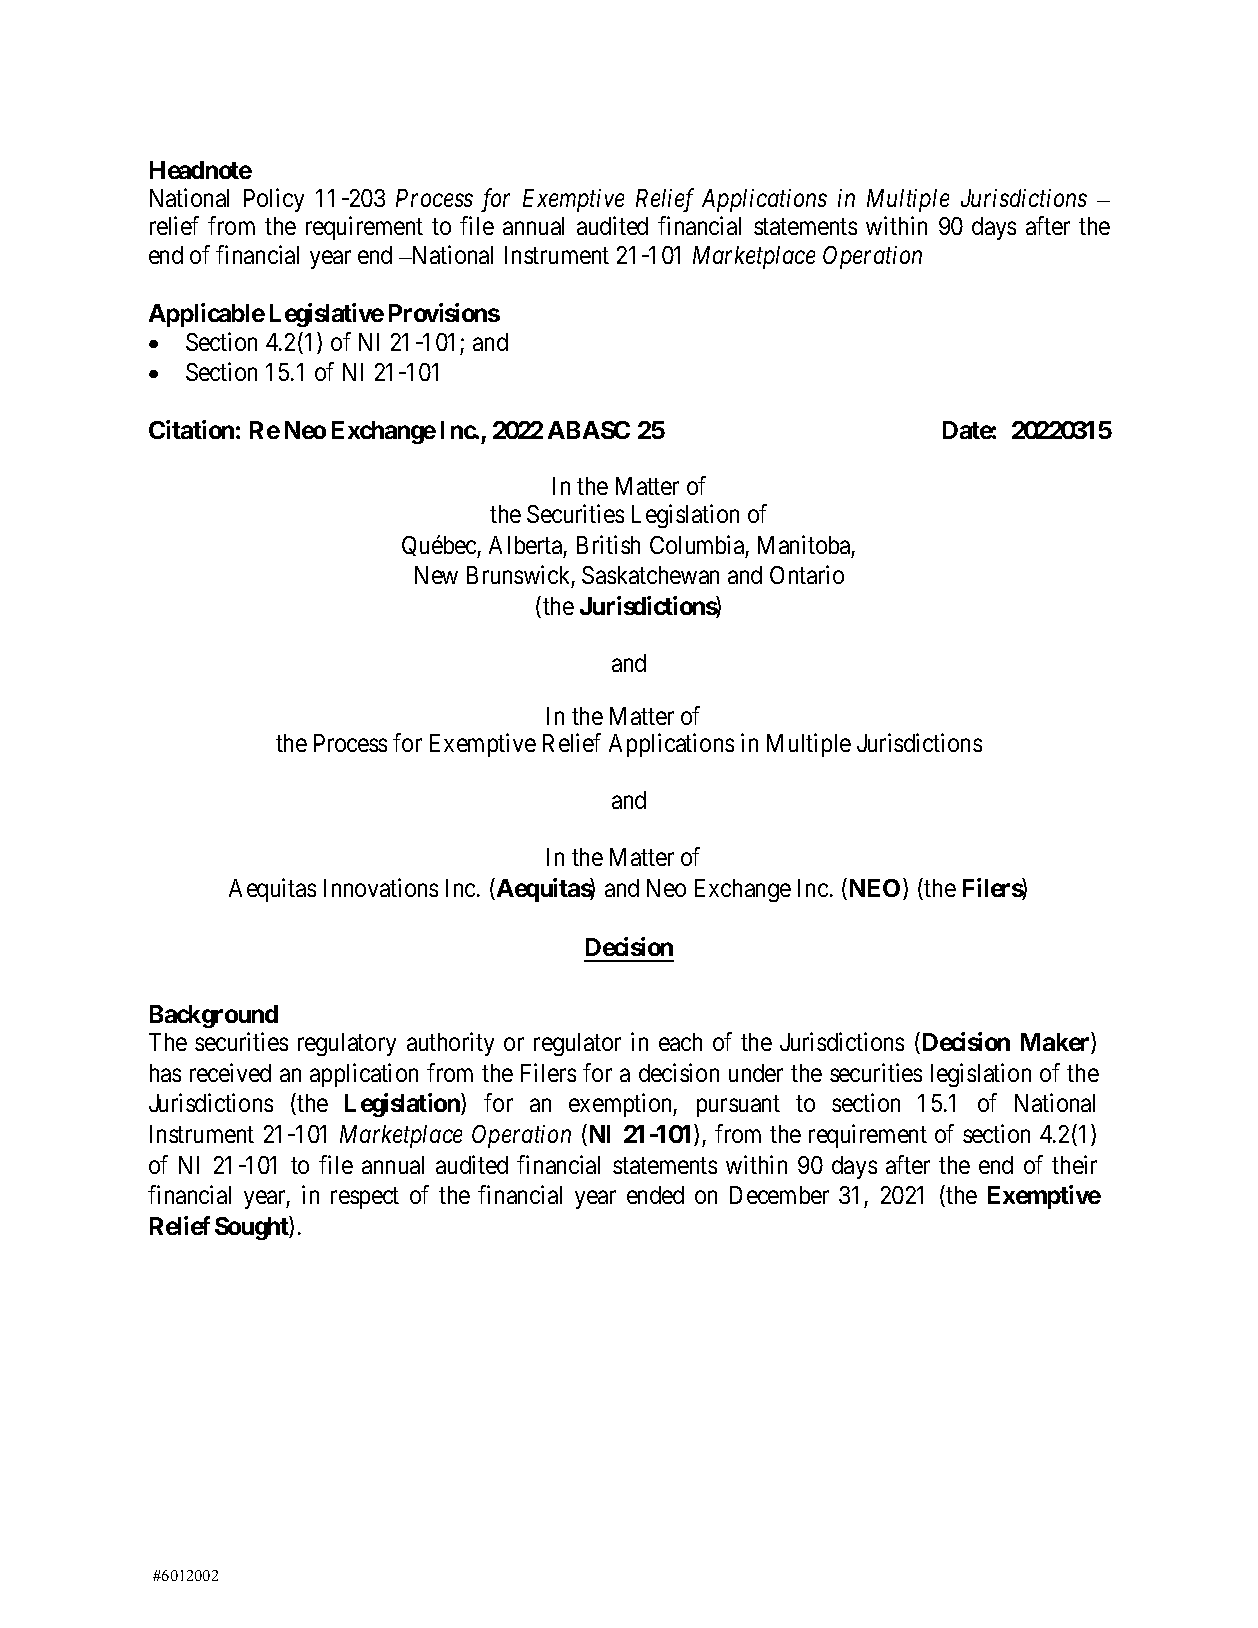  What do you see at coordinates (807, 575) in the image?
I see `Ontario` at bounding box center [807, 575].
